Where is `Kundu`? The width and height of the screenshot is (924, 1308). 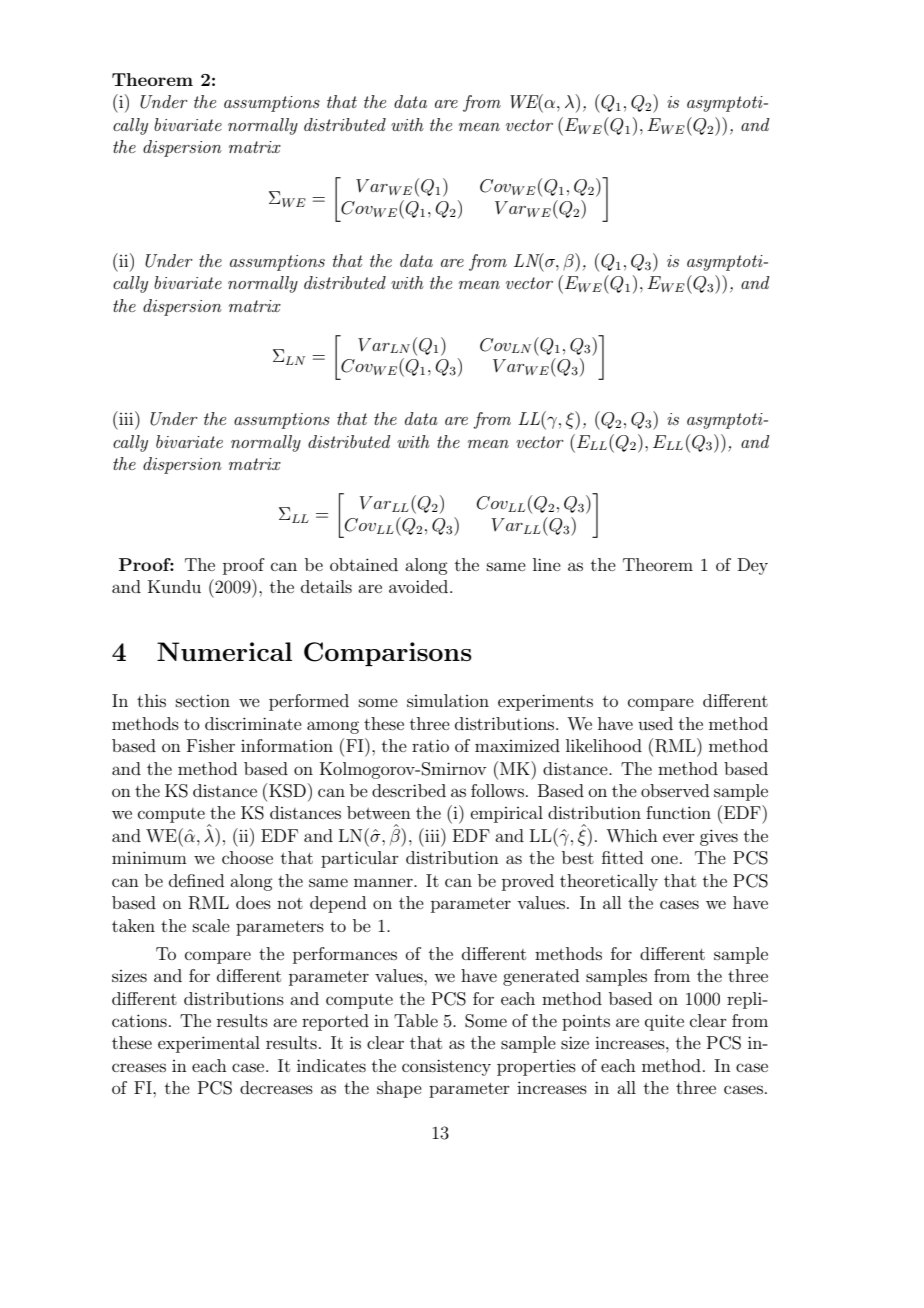 Kundu is located at coordinates (174, 586).
